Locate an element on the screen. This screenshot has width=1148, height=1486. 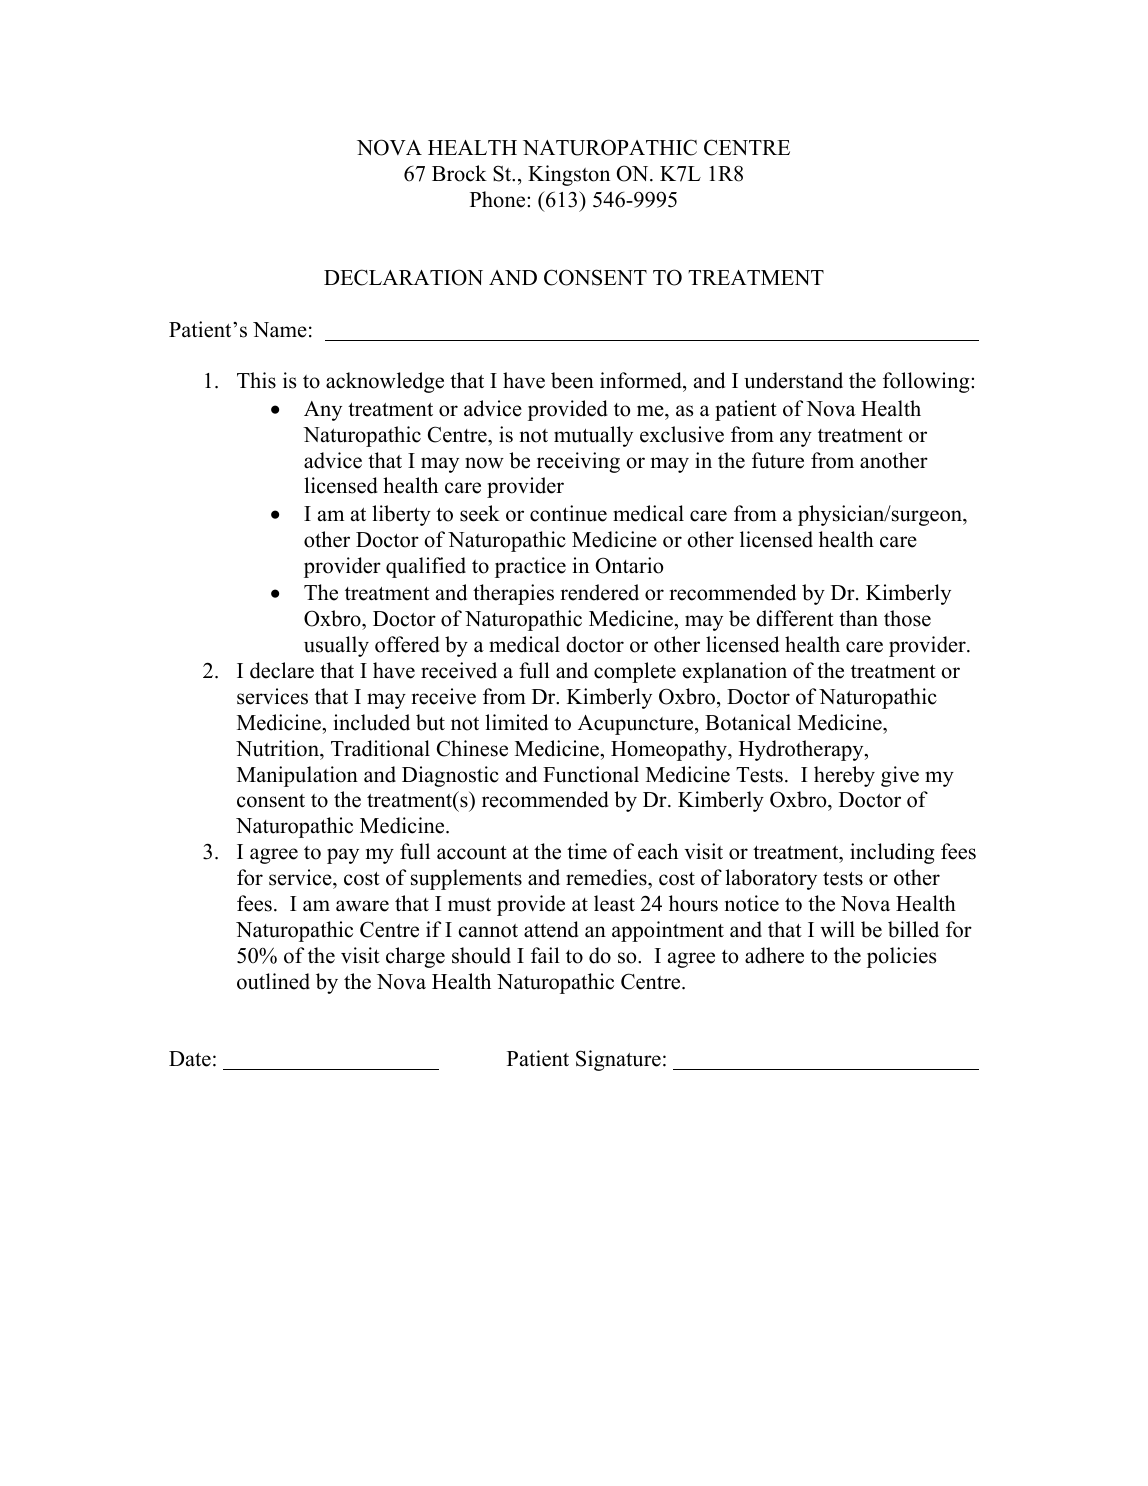
DECLARATION is located at coordinates (403, 277).
